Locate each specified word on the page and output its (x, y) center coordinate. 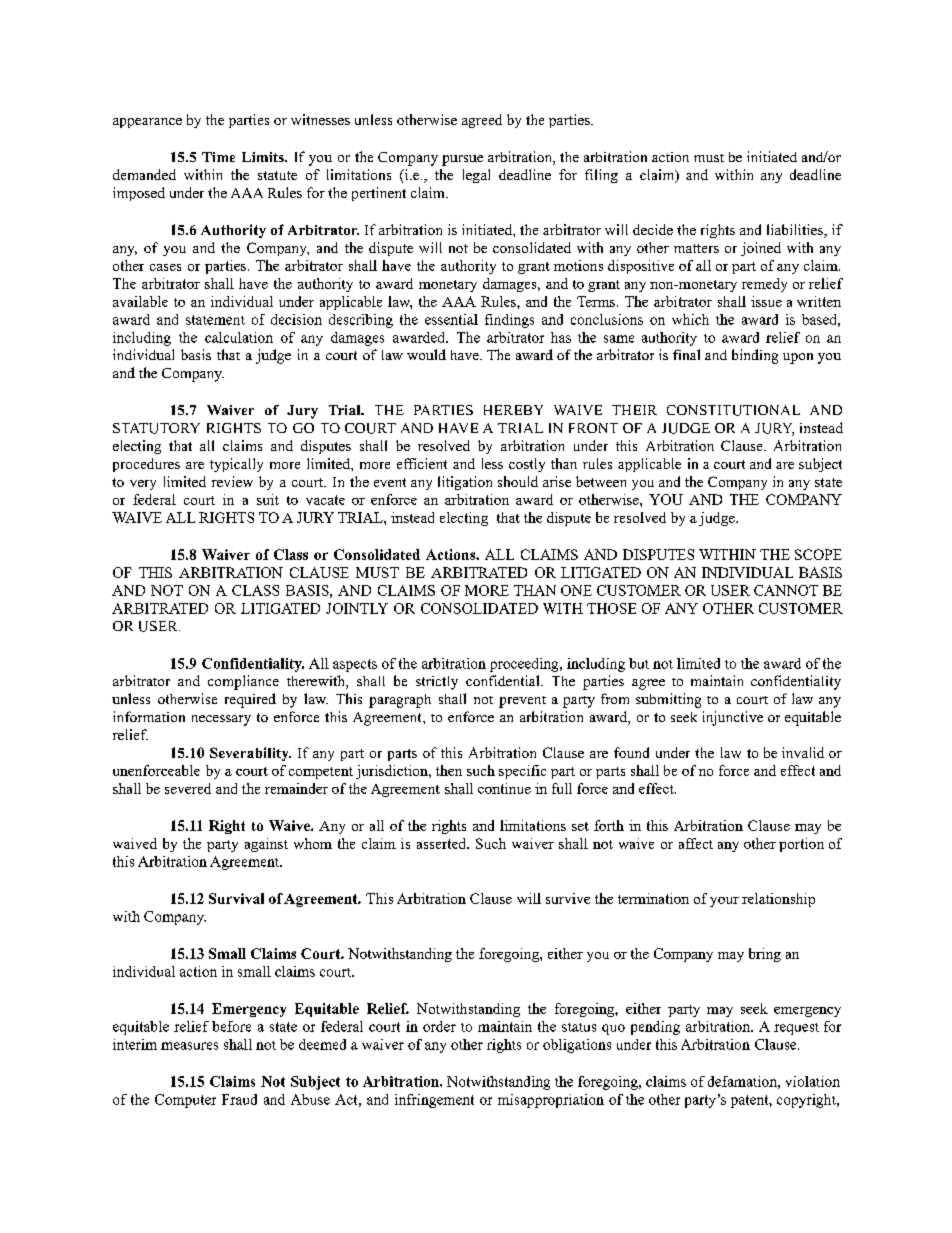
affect (696, 843)
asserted (443, 843)
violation (813, 1081)
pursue (462, 160)
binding (755, 356)
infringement (434, 1101)
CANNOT (786, 590)
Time (218, 157)
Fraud (239, 1099)
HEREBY (513, 410)
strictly (437, 683)
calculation (239, 337)
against (266, 845)
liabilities (796, 231)
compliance (243, 682)
